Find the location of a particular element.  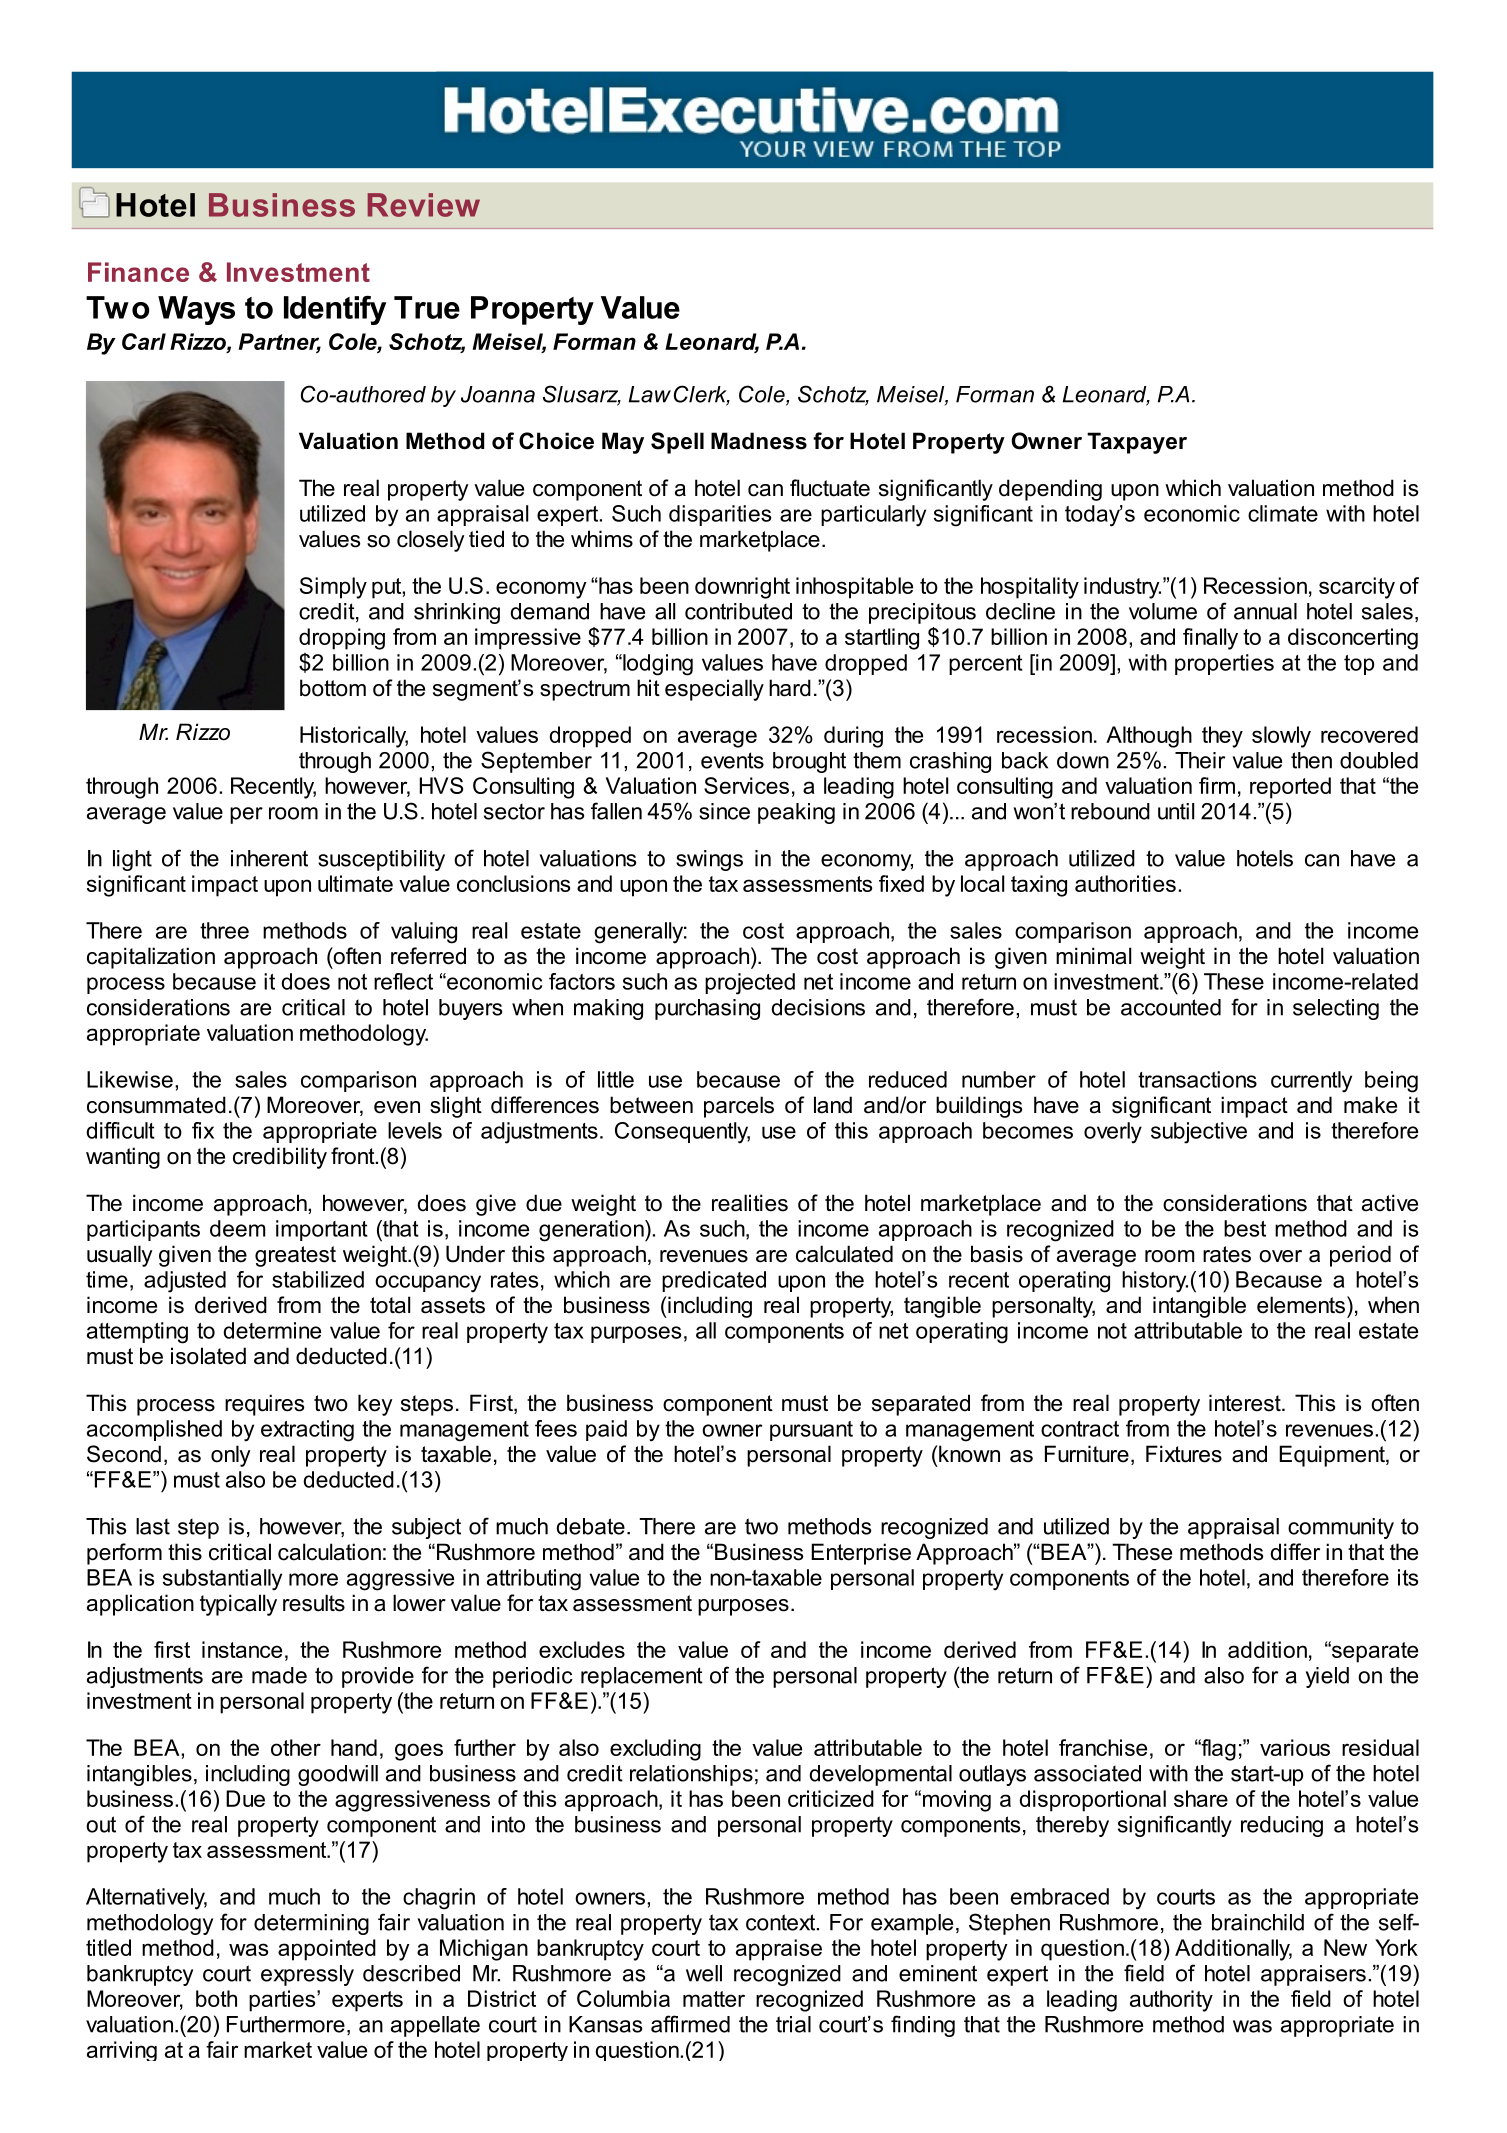

reported is located at coordinates (1290, 788).
